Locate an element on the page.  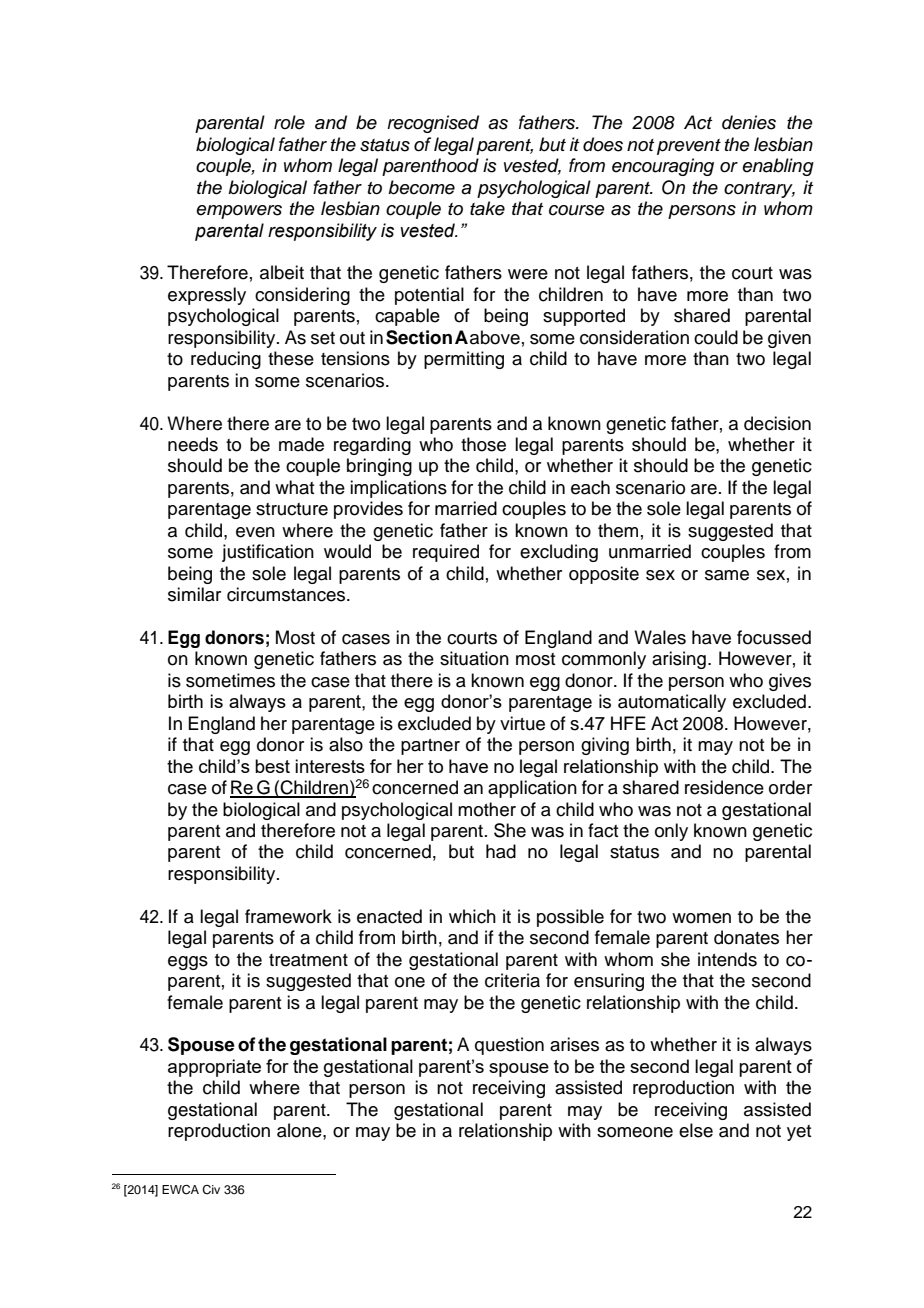
arising is located at coordinates (679, 660).
